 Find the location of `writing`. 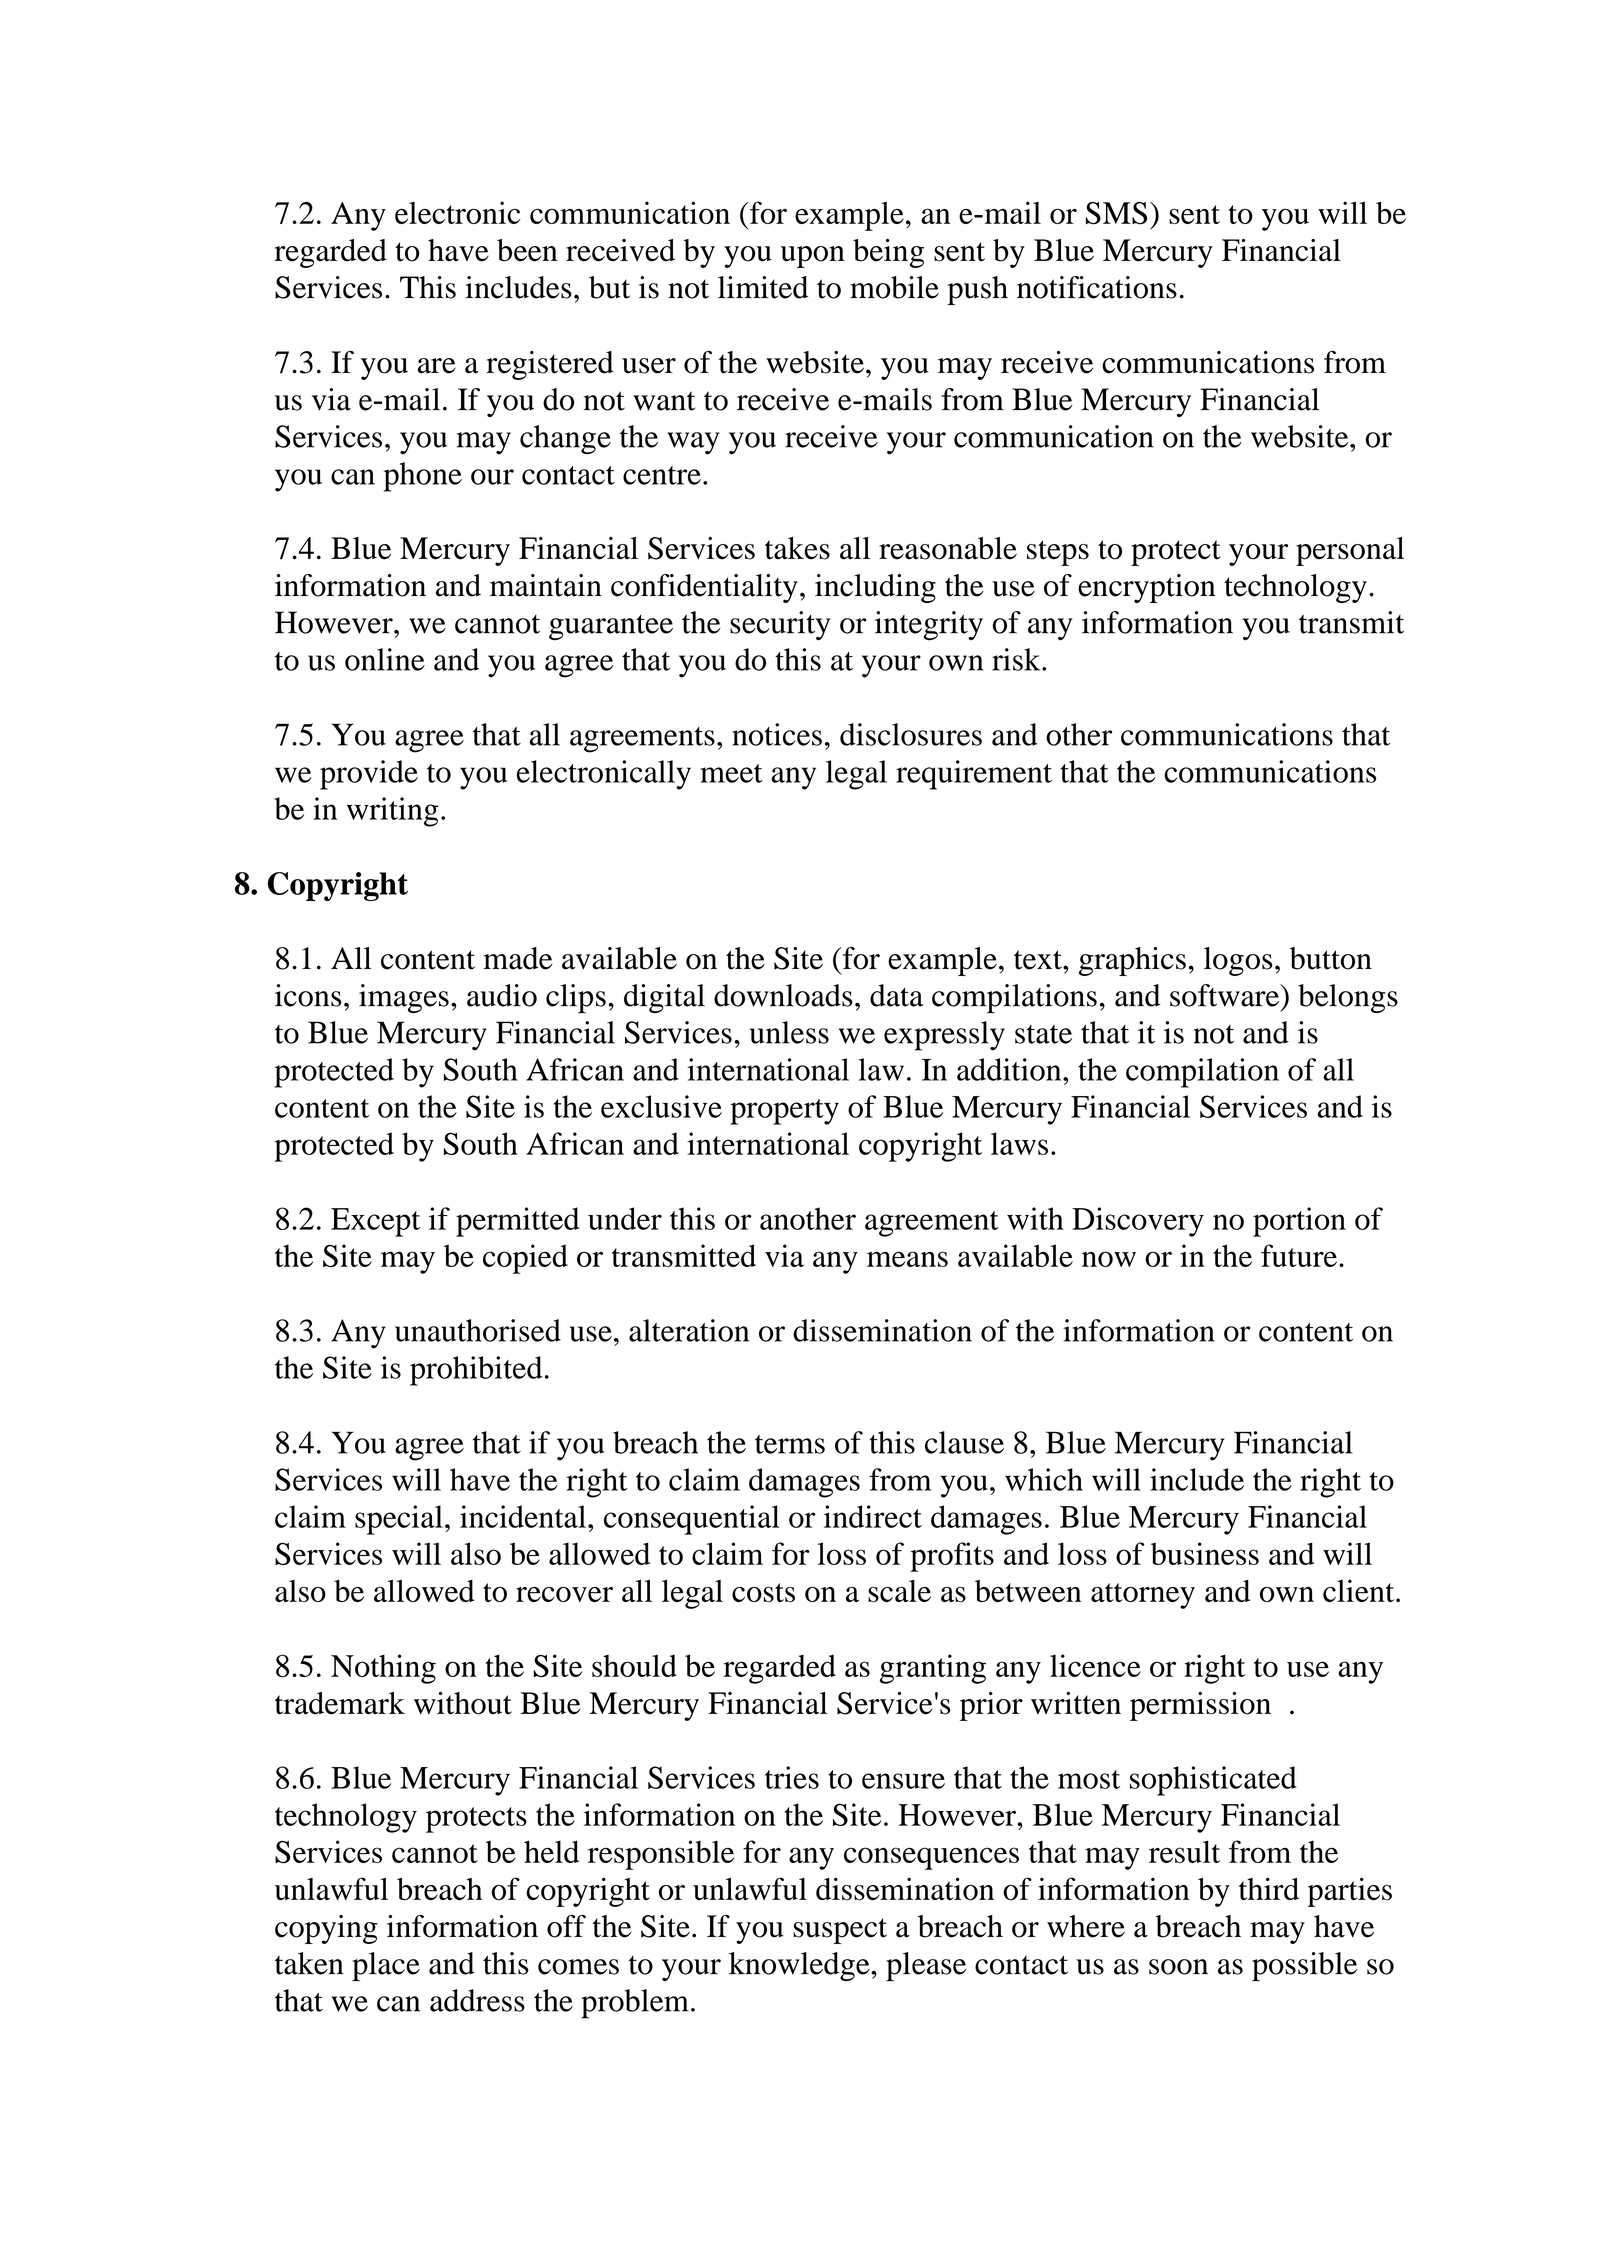

writing is located at coordinates (393, 812).
